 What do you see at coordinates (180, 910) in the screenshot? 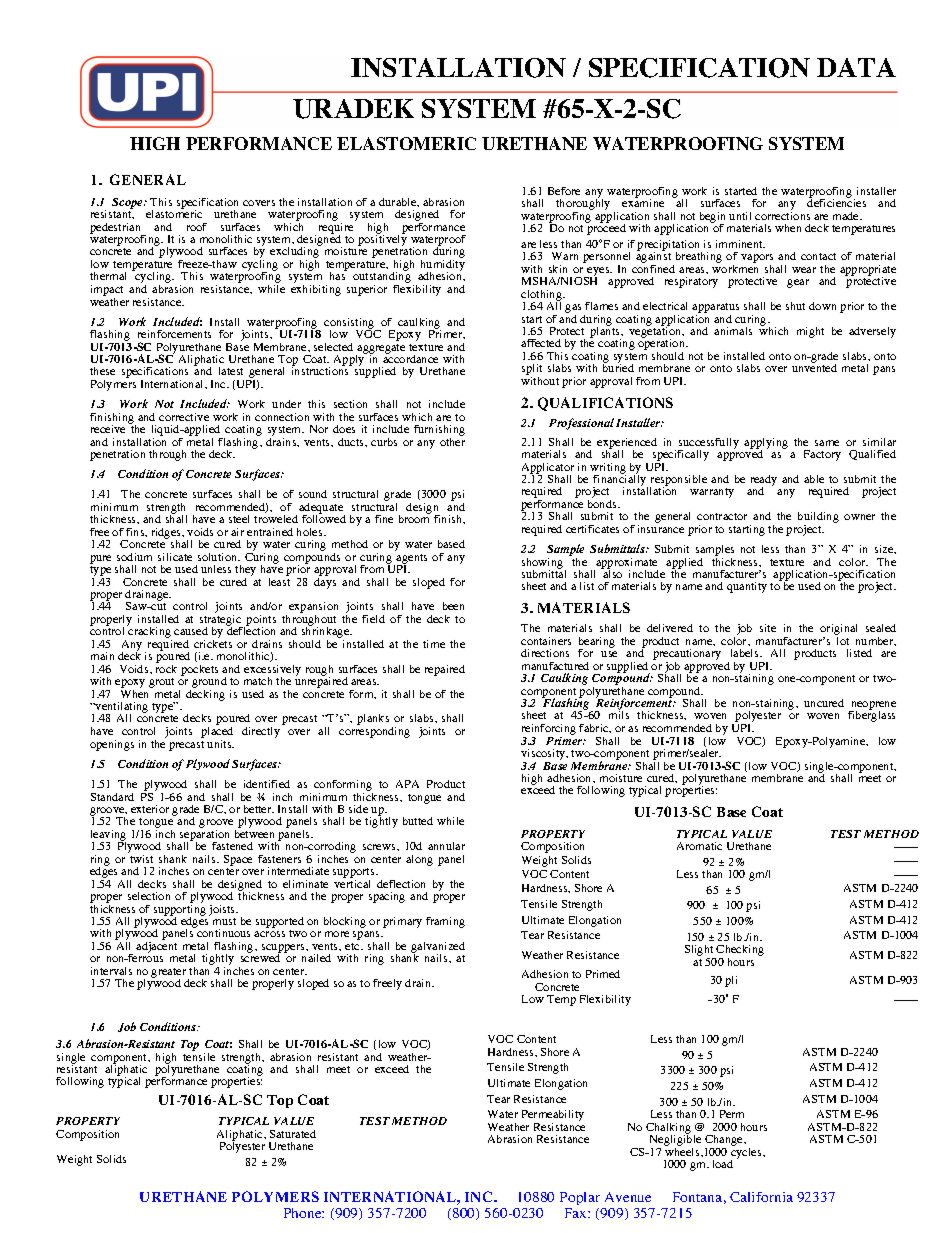
I see `supporting` at bounding box center [180, 910].
